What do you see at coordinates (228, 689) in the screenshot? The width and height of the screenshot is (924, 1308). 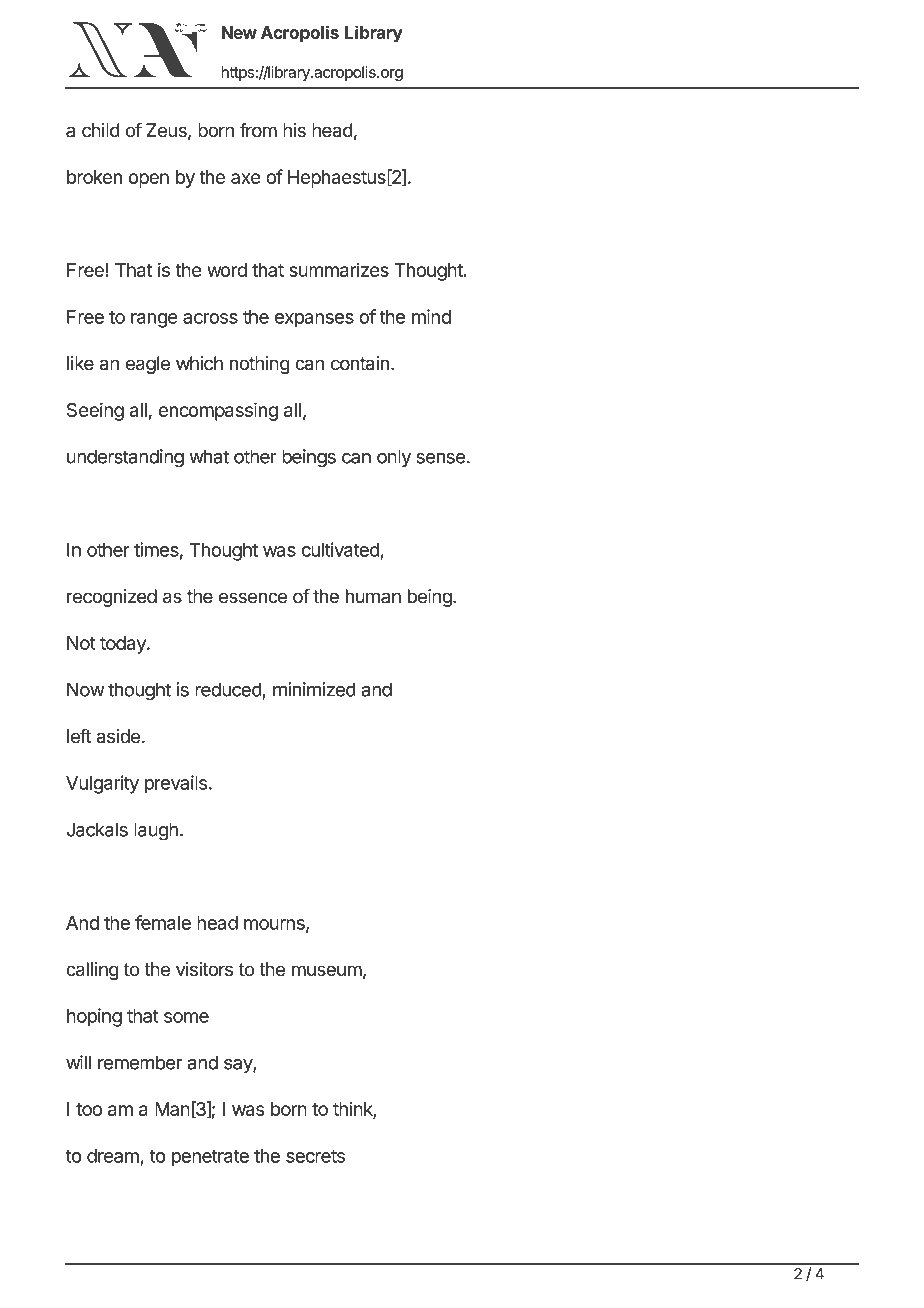 I see `reduced` at bounding box center [228, 689].
